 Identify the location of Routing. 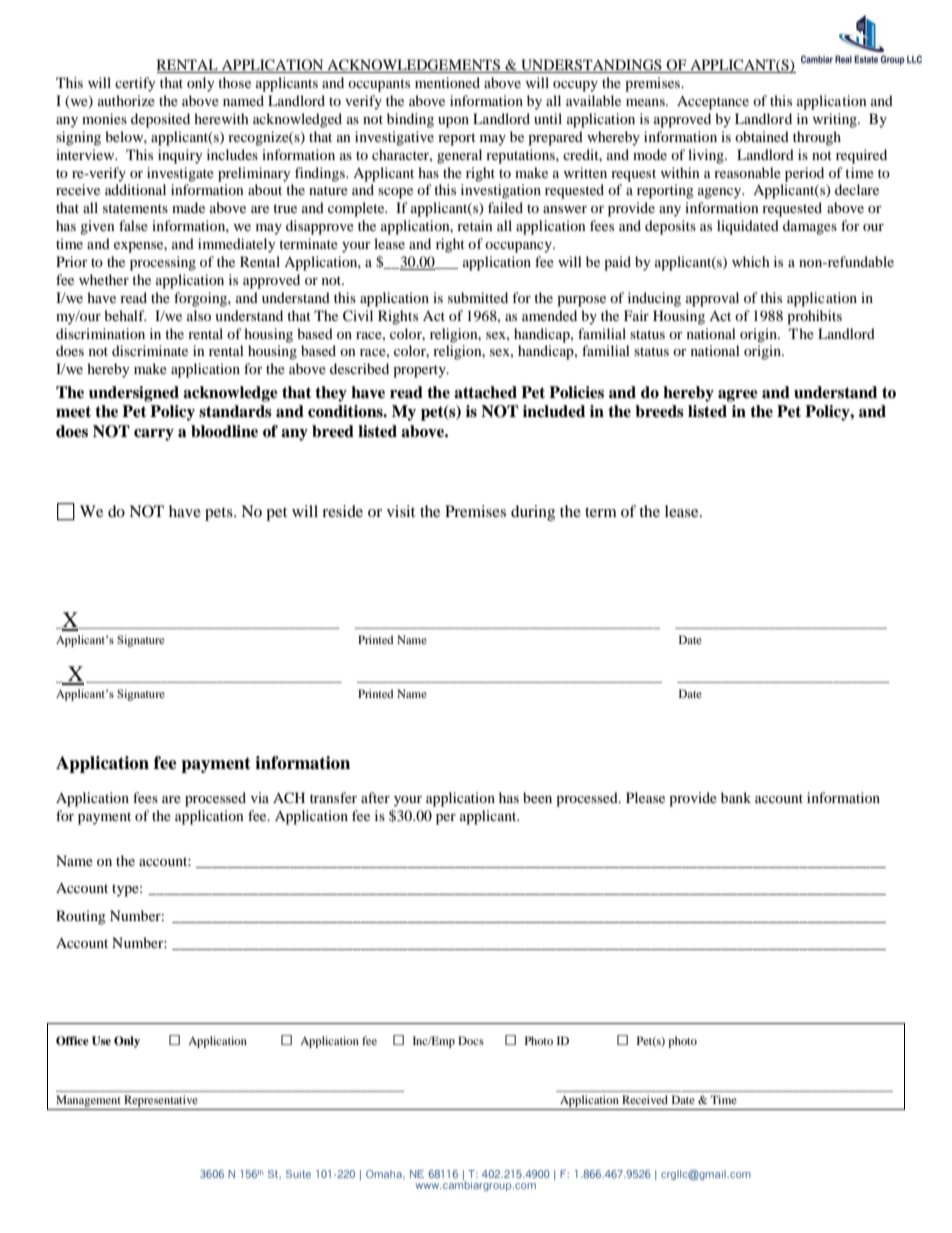
(81, 917).
